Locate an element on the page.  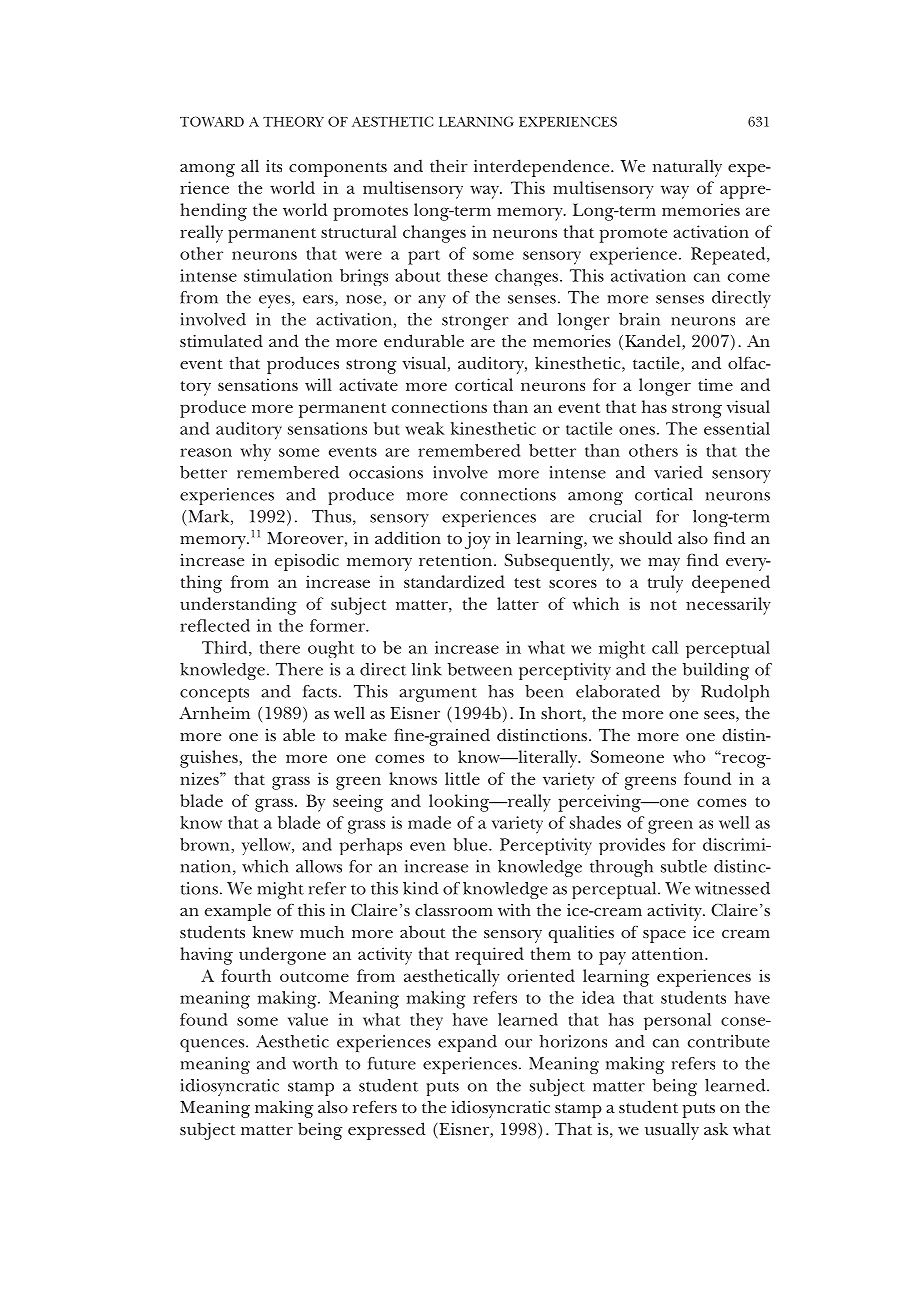
expand is located at coordinates (467, 1043).
